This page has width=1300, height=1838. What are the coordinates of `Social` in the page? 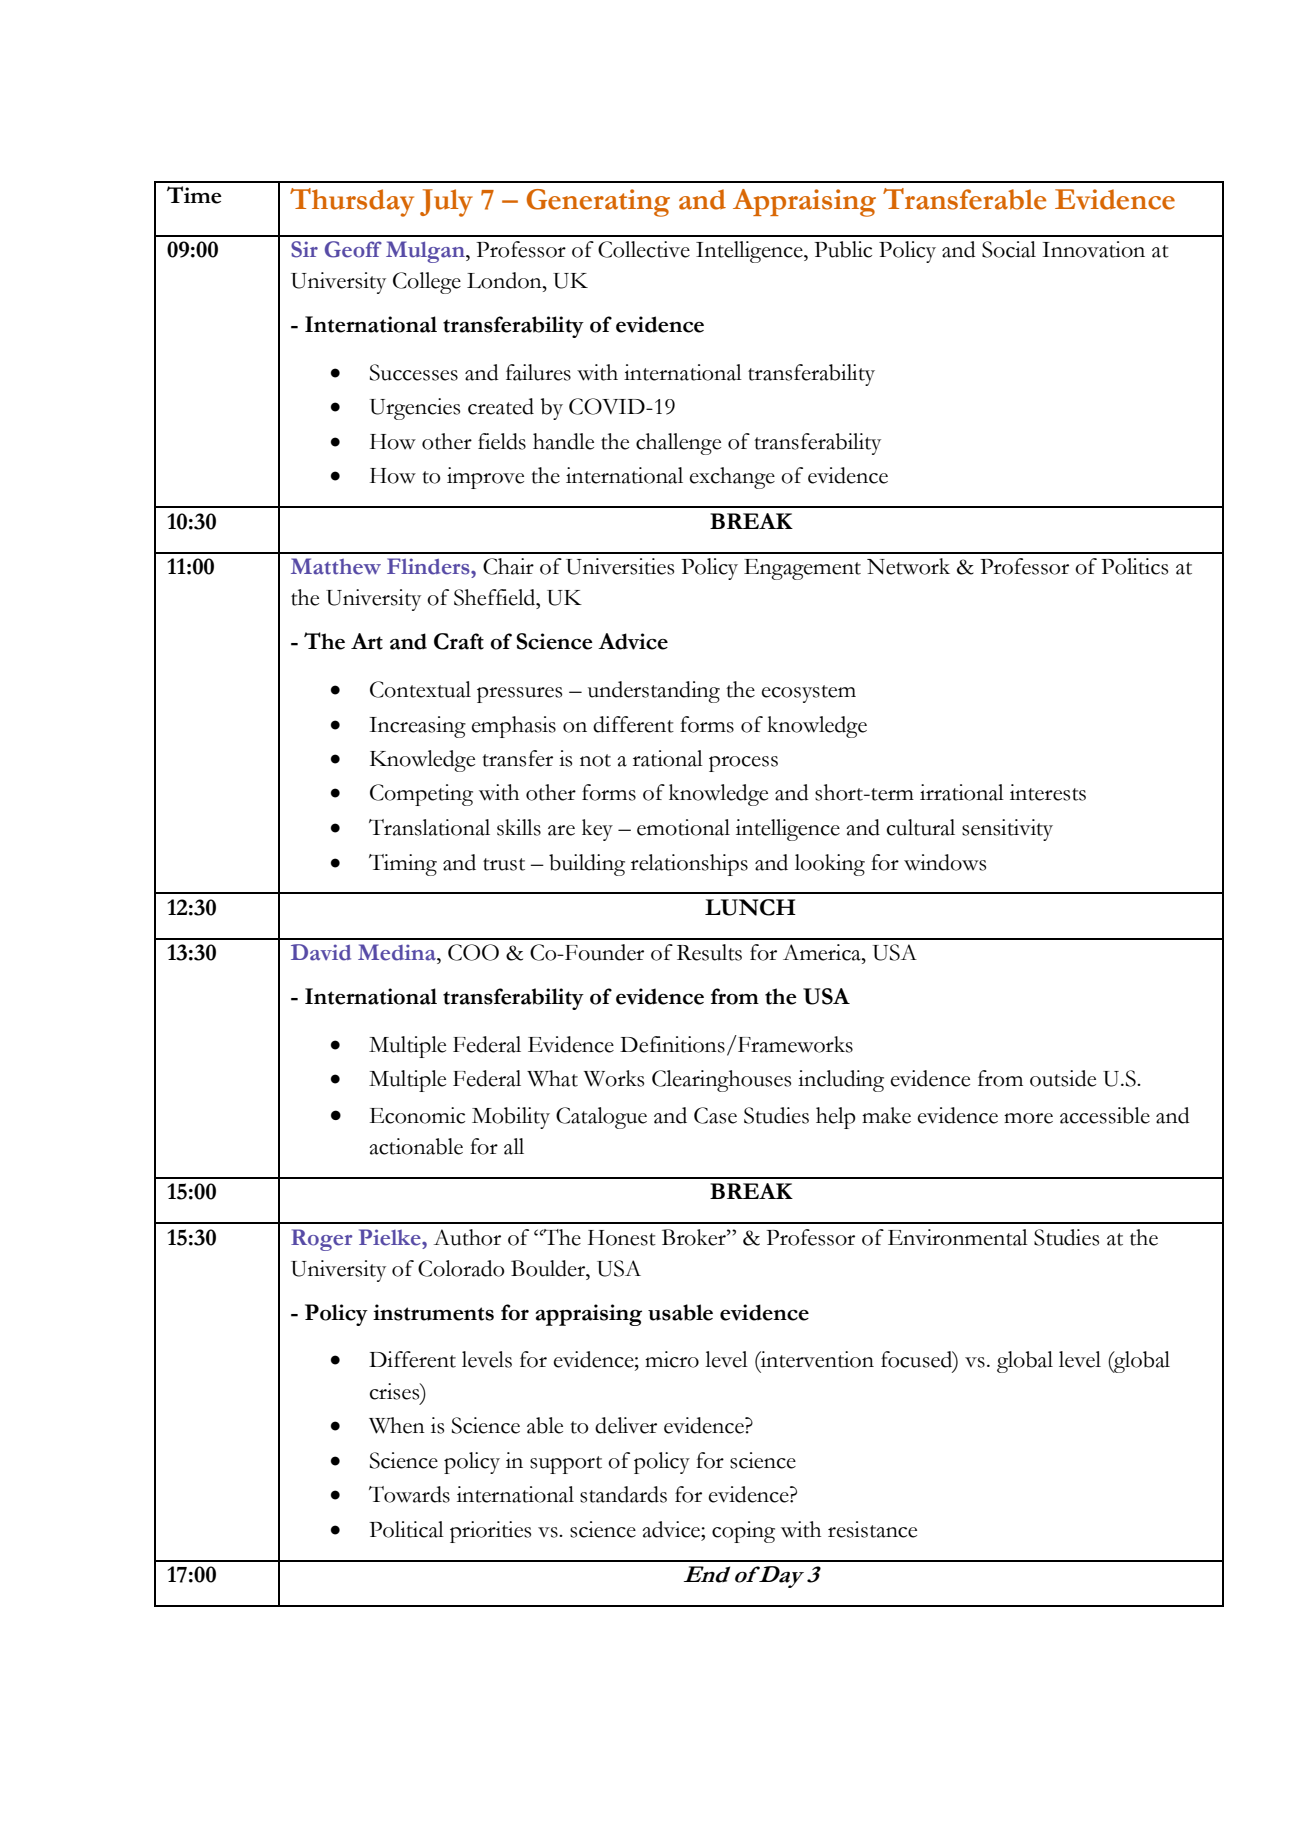 It's located at (1009, 249).
